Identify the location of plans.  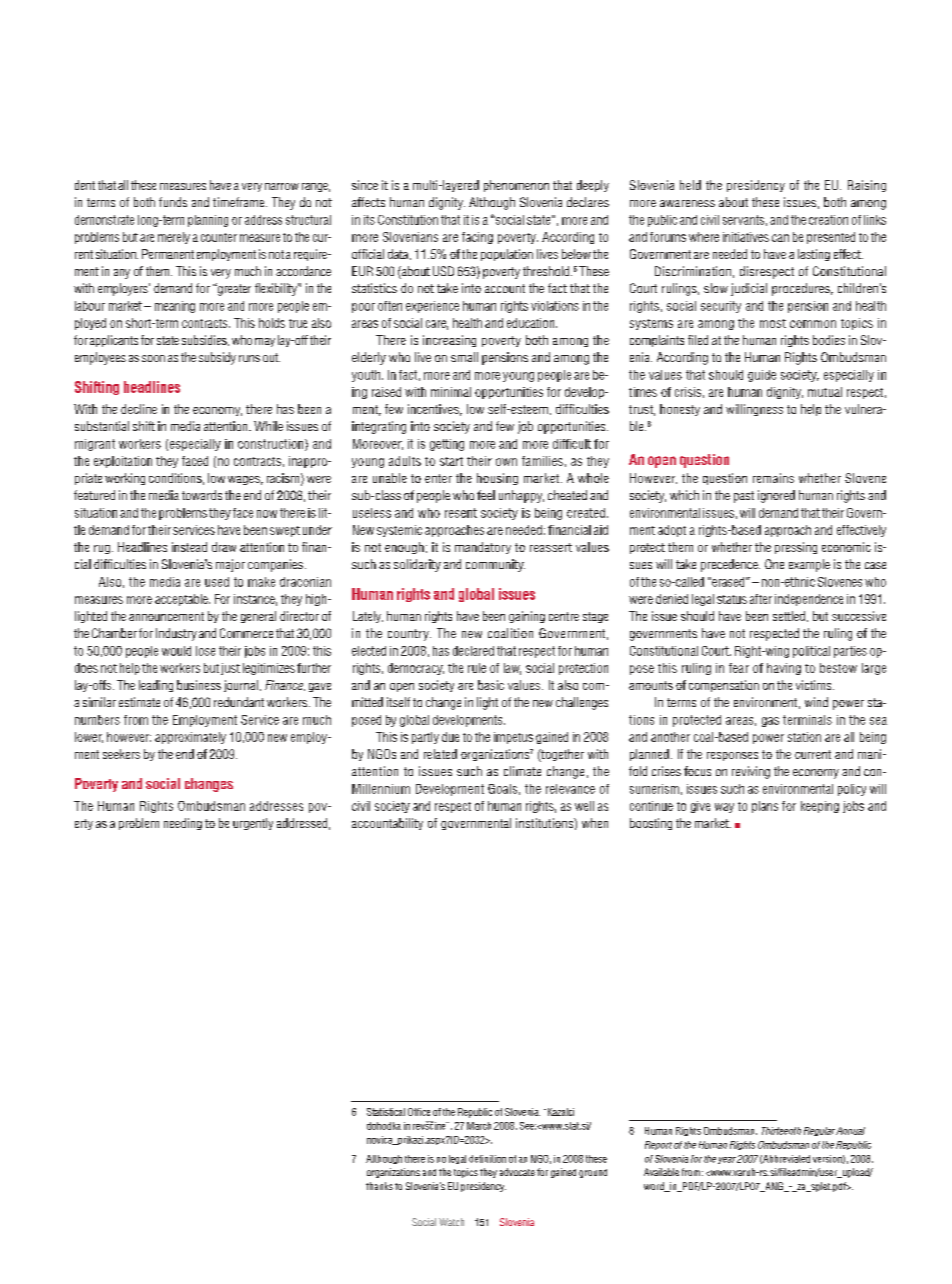
(765, 807).
